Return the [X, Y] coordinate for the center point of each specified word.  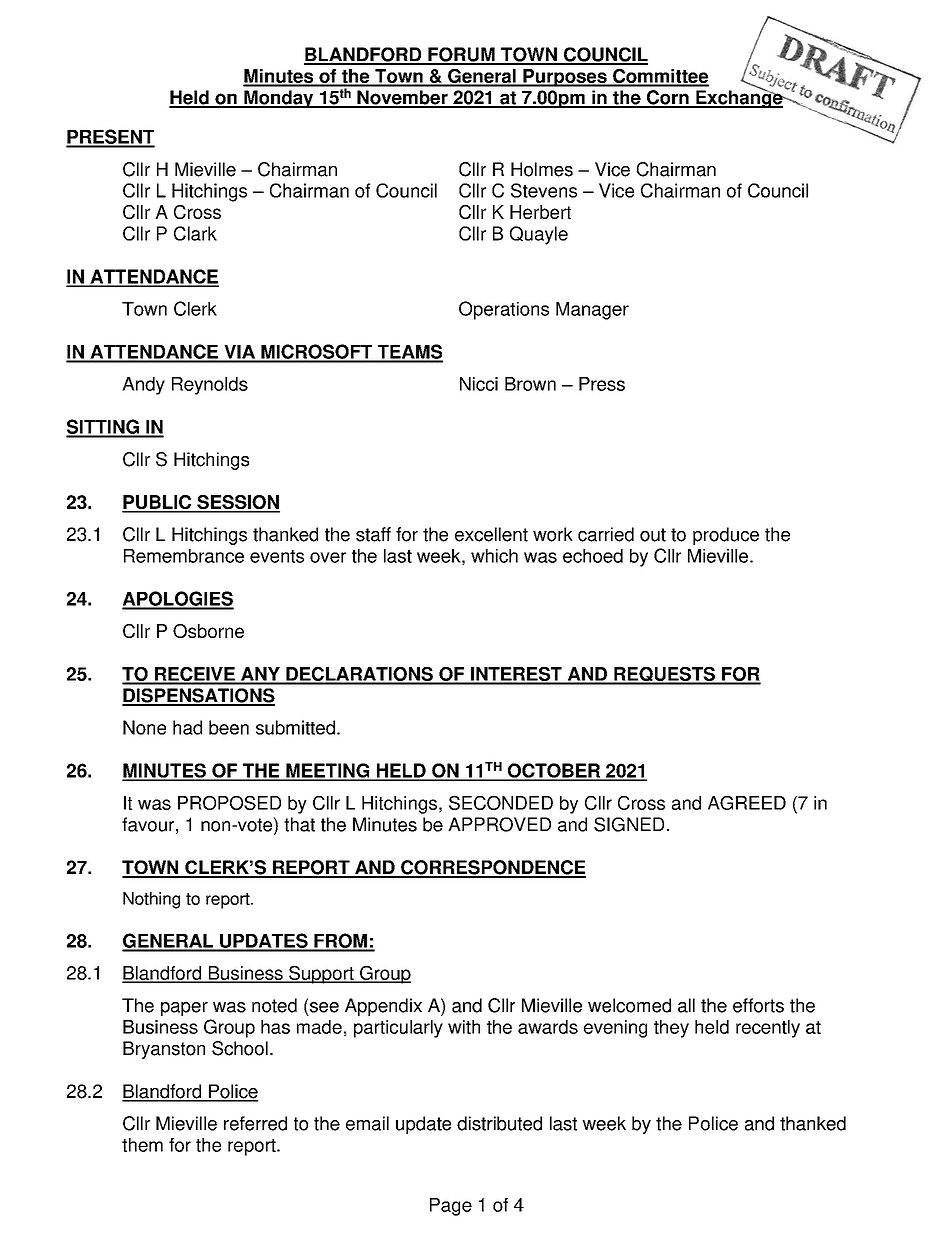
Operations [504, 310]
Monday [279, 99]
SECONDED [501, 803]
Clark [195, 233]
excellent [491, 534]
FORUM [461, 55]
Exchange [739, 98]
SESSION [237, 503]
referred [255, 1123]
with [464, 1027]
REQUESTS [664, 675]
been [229, 727]
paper [184, 1009]
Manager [592, 311]
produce [726, 536]
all [686, 1005]
